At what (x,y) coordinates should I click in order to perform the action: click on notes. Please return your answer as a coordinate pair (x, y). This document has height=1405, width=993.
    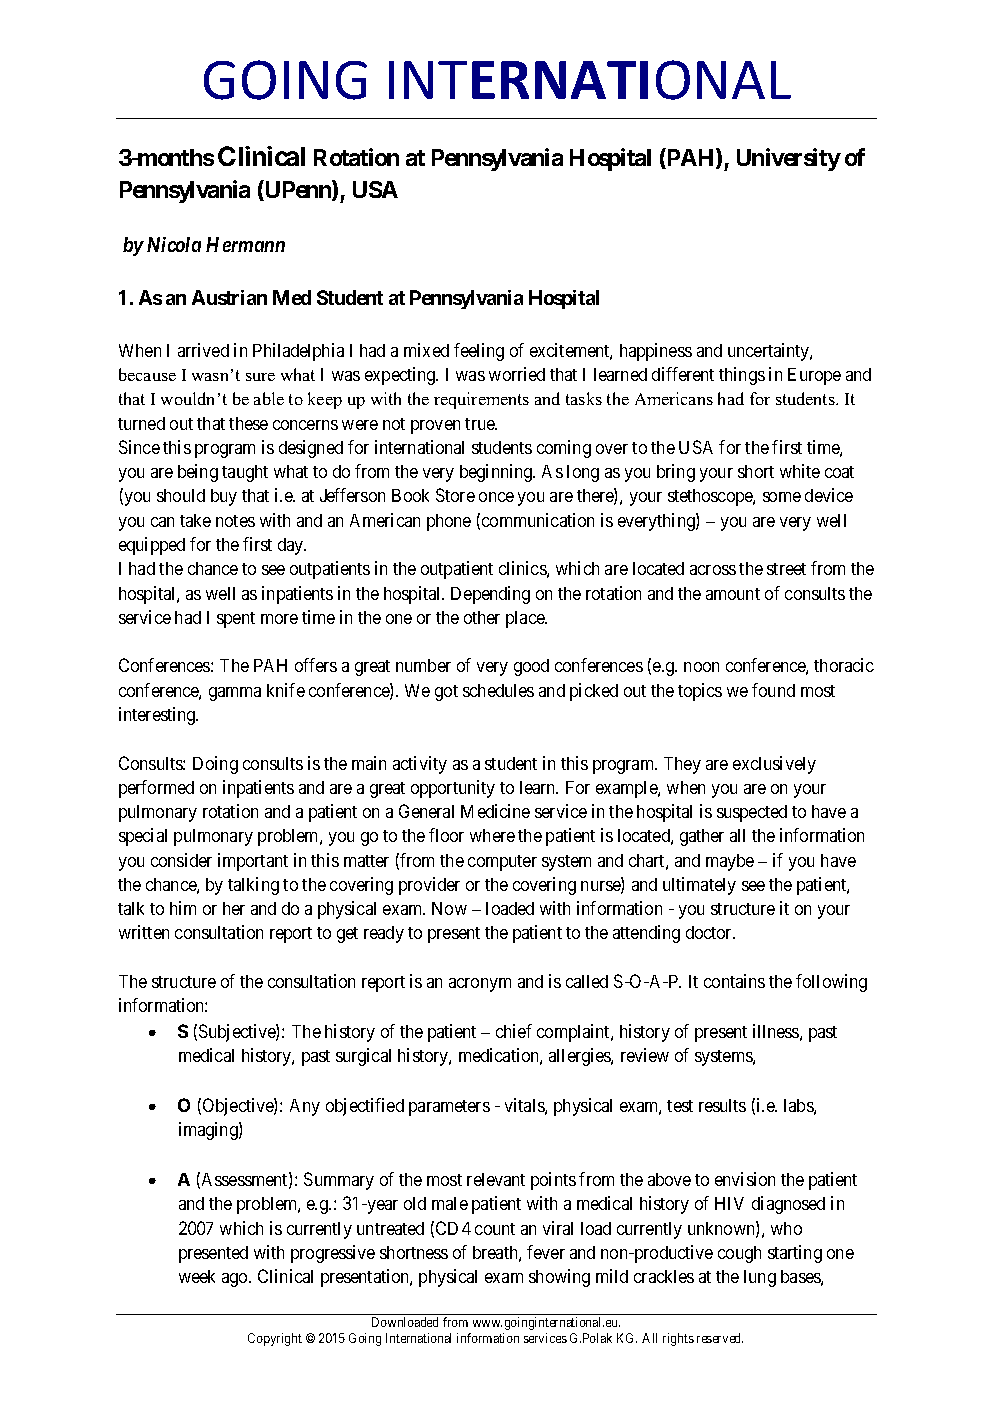
    Looking at the image, I should click on (235, 521).
